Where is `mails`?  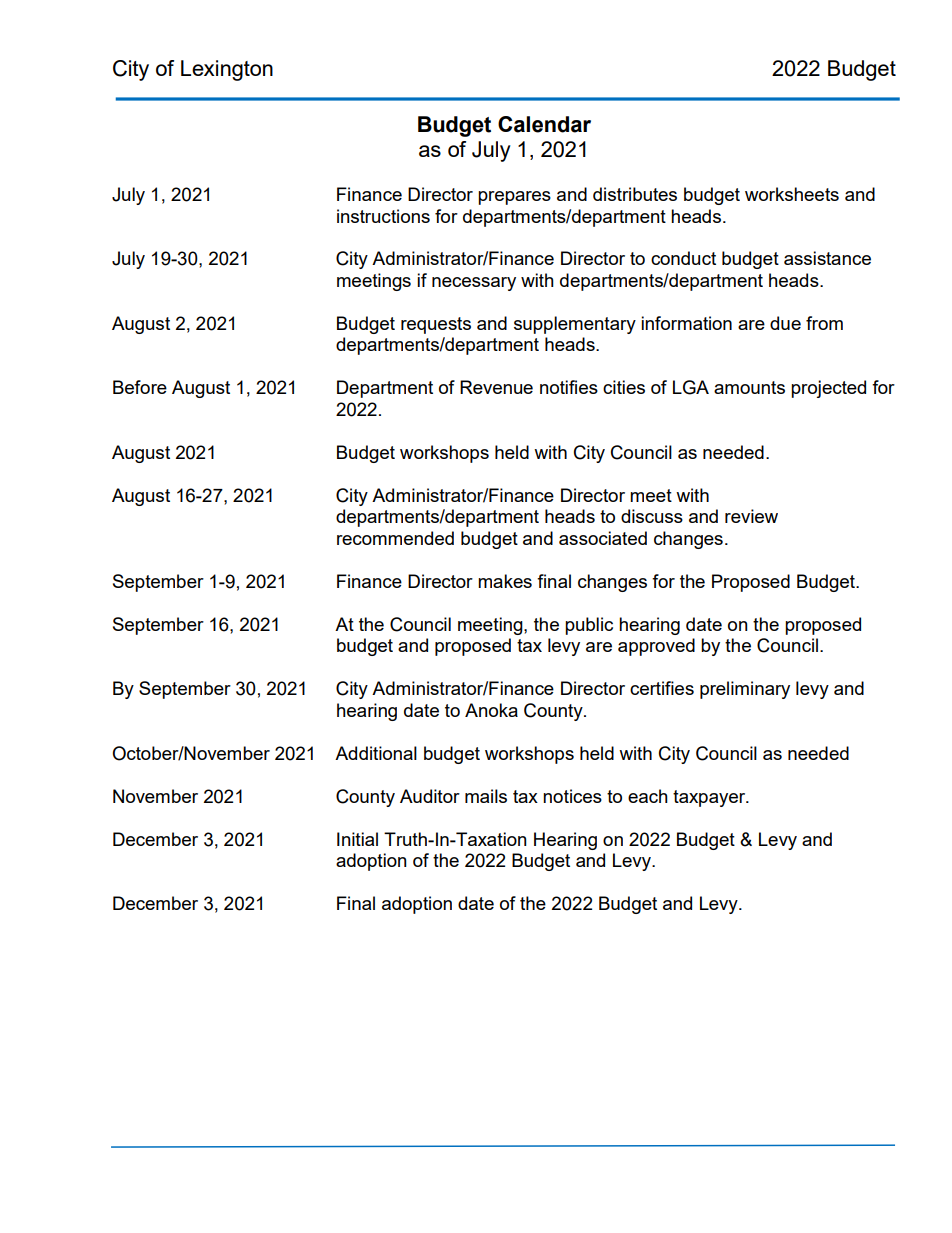
mails is located at coordinates (486, 796).
